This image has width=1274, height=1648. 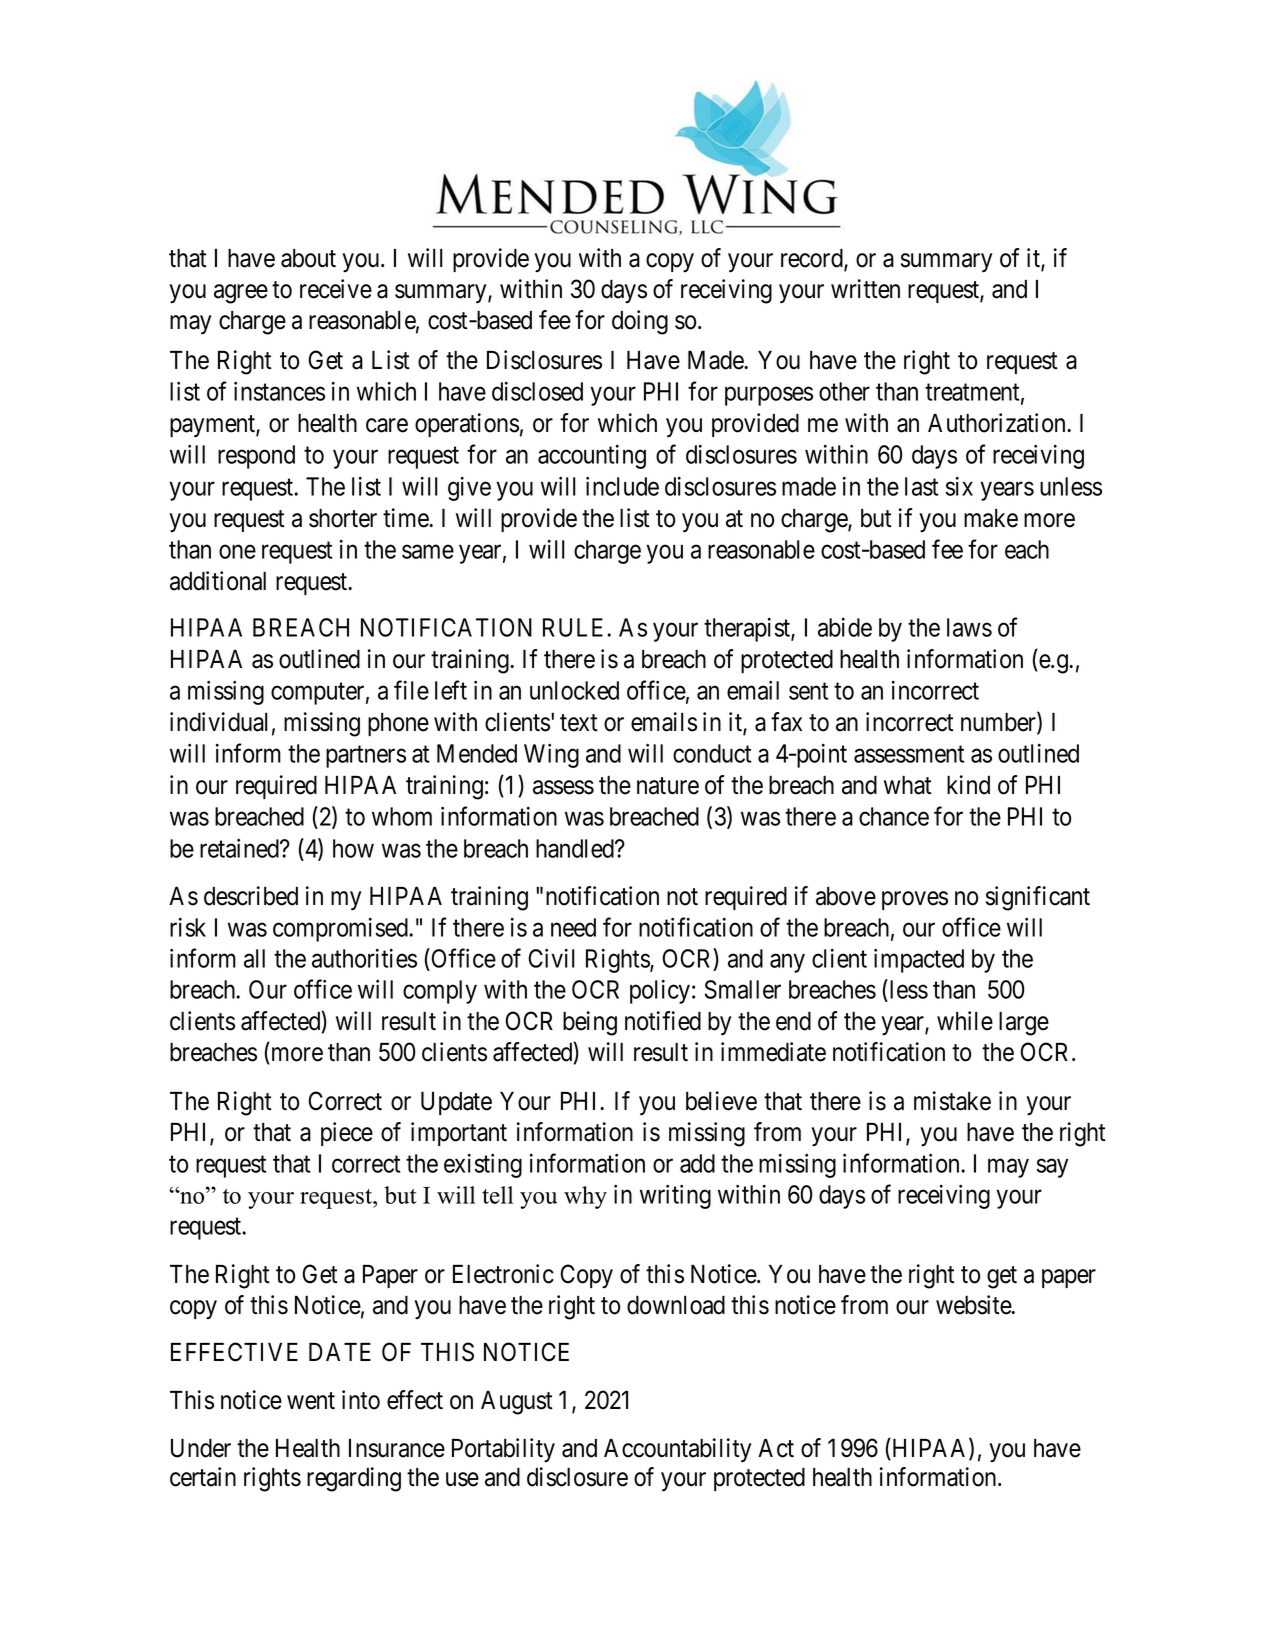 What do you see at coordinates (915, 900) in the image?
I see `proves` at bounding box center [915, 900].
